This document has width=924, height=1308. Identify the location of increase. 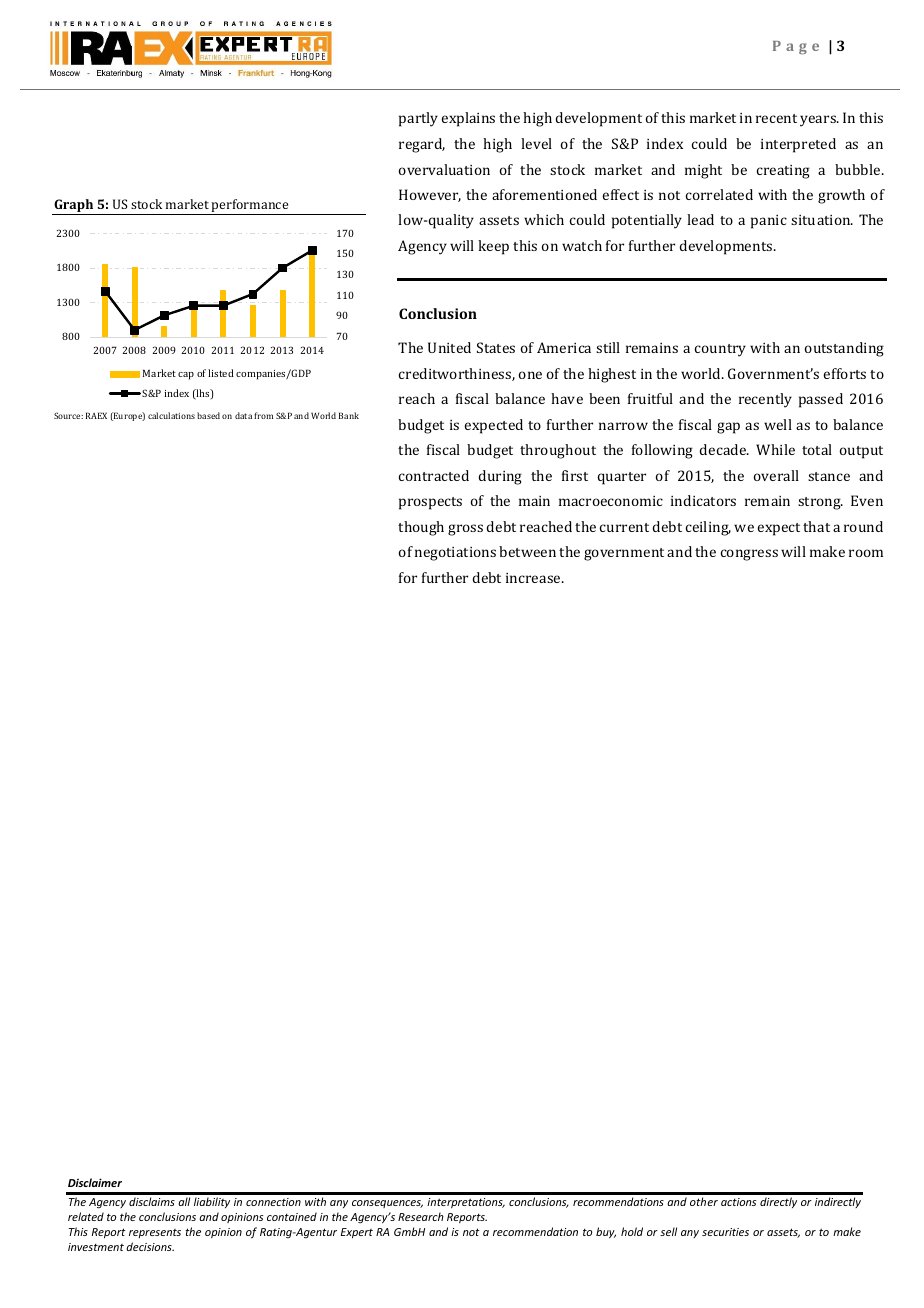
(534, 578).
